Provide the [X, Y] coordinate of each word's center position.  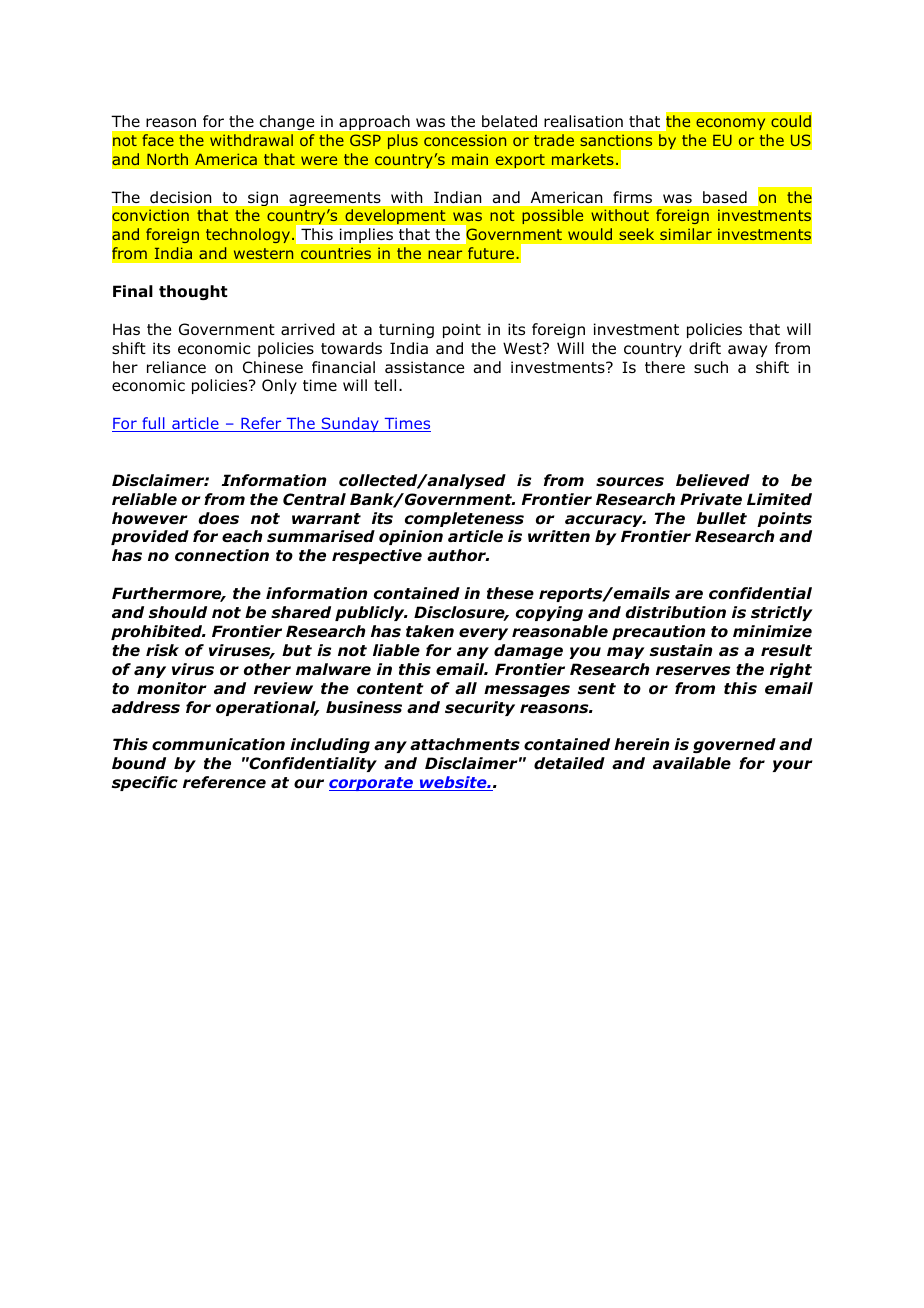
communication [218, 744]
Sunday [350, 424]
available [692, 763]
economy [730, 124]
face [158, 140]
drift [705, 348]
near [445, 254]
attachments [465, 744]
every [483, 634]
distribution [676, 612]
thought [193, 292]
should [178, 612]
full [153, 424]
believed [713, 480]
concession [465, 140]
